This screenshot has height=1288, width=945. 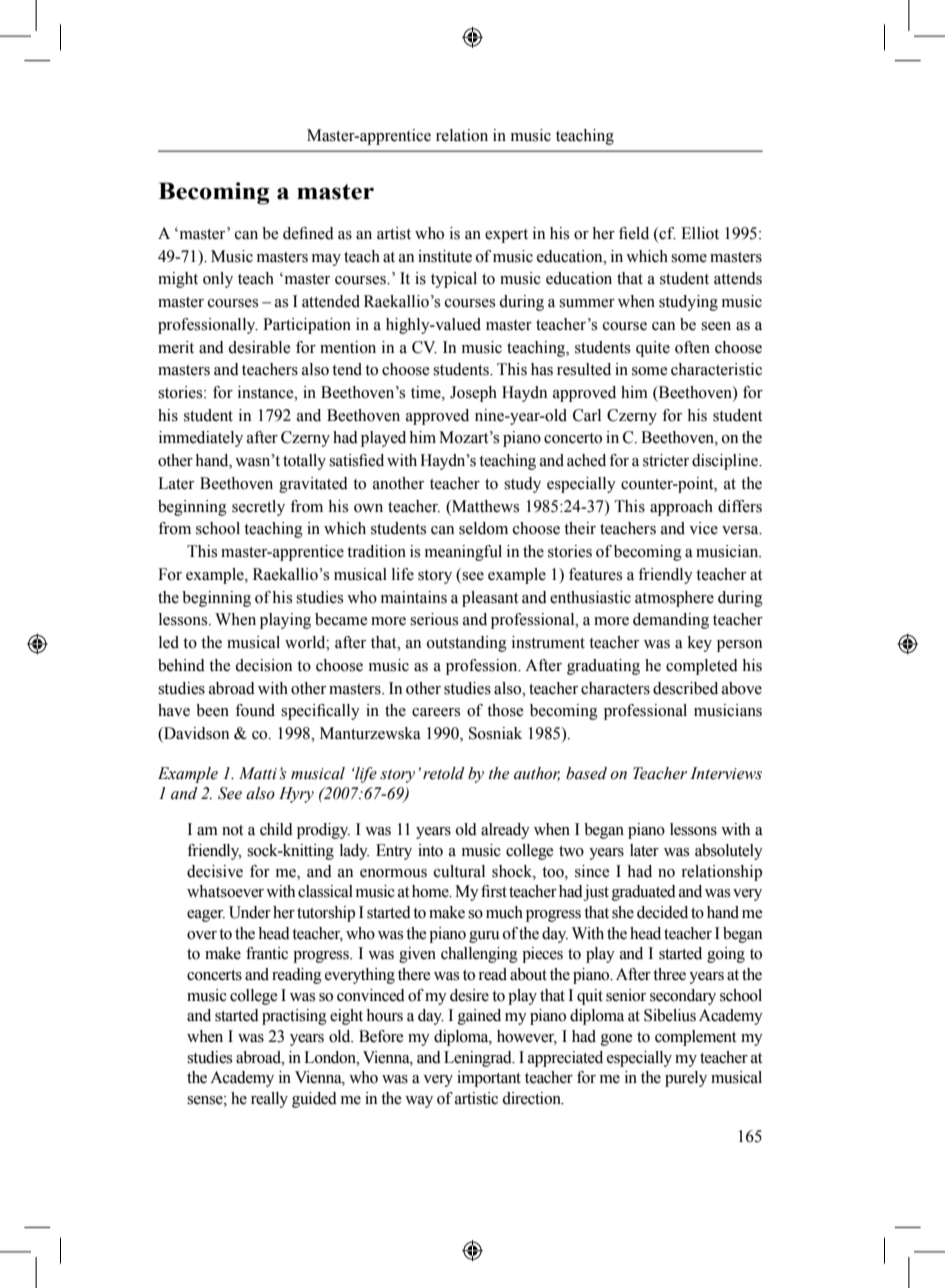 What do you see at coordinates (263, 665) in the screenshot?
I see `decision` at bounding box center [263, 665].
